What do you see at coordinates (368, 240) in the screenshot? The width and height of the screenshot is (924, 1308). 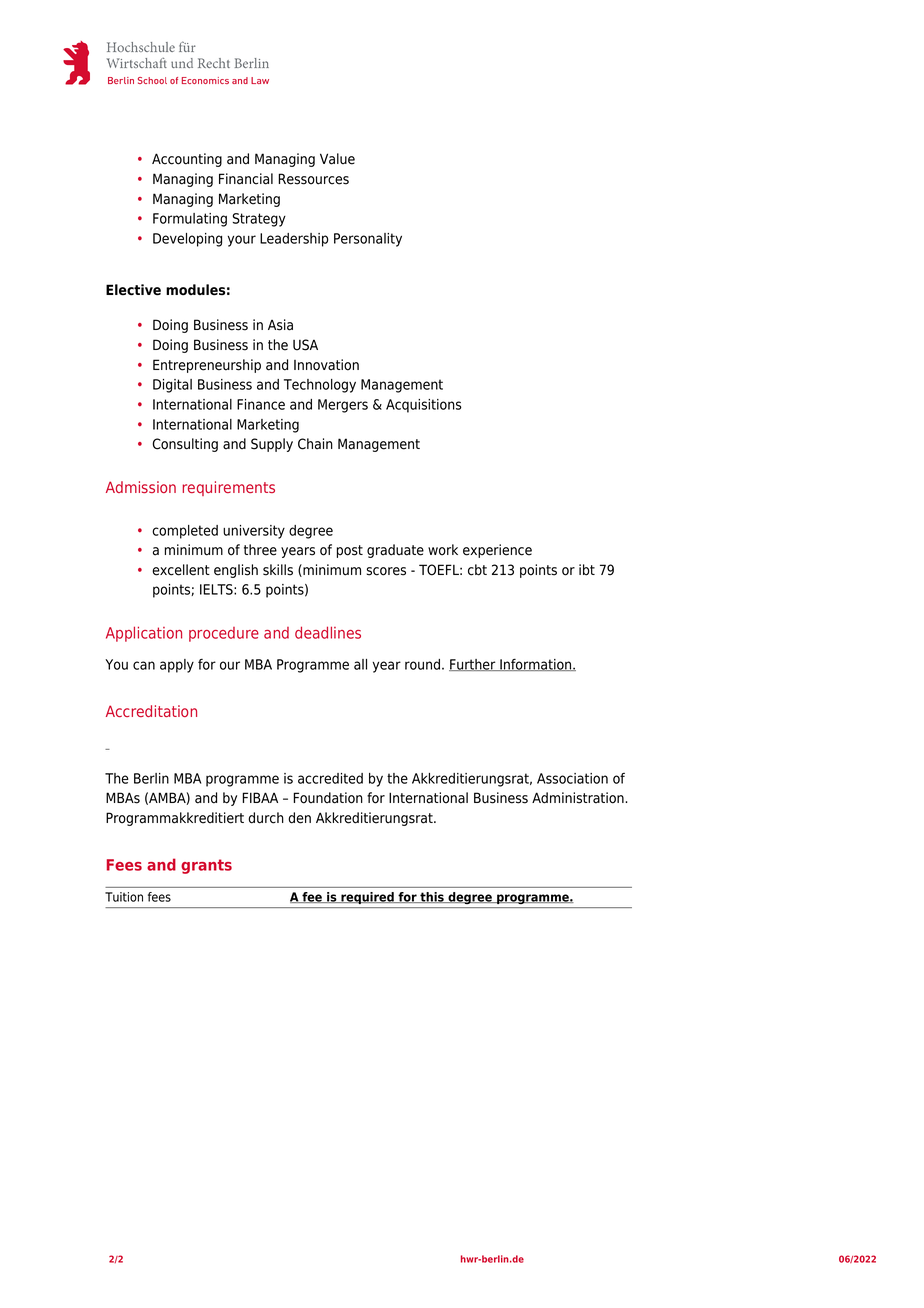 I see `Personality` at bounding box center [368, 240].
